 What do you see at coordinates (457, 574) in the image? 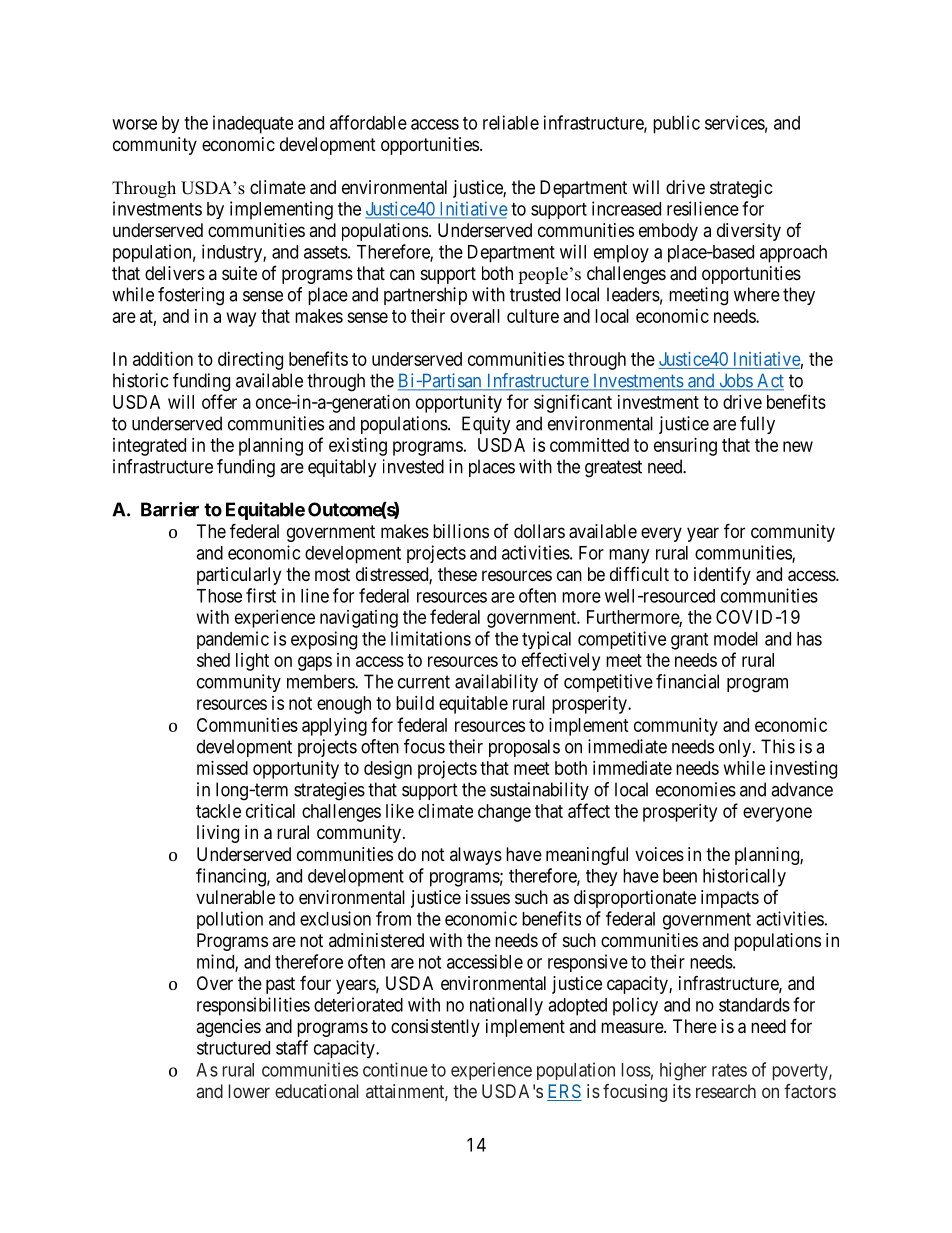
I see `these` at bounding box center [457, 574].
